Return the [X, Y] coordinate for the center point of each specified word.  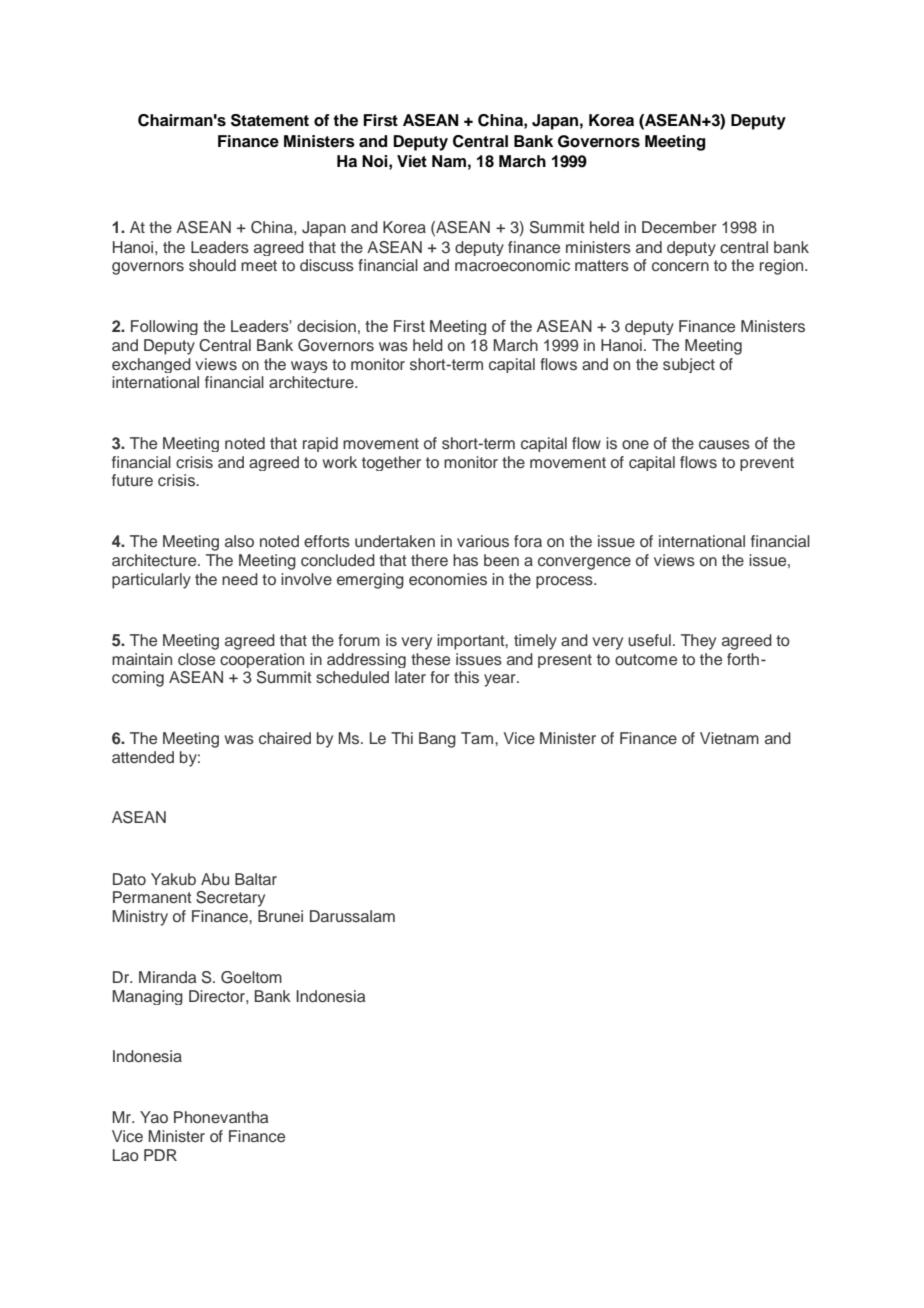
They [698, 642]
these [430, 659]
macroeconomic [512, 265]
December [679, 227]
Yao [154, 1117]
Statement [270, 120]
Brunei [280, 916]
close [196, 659]
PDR [160, 1155]
